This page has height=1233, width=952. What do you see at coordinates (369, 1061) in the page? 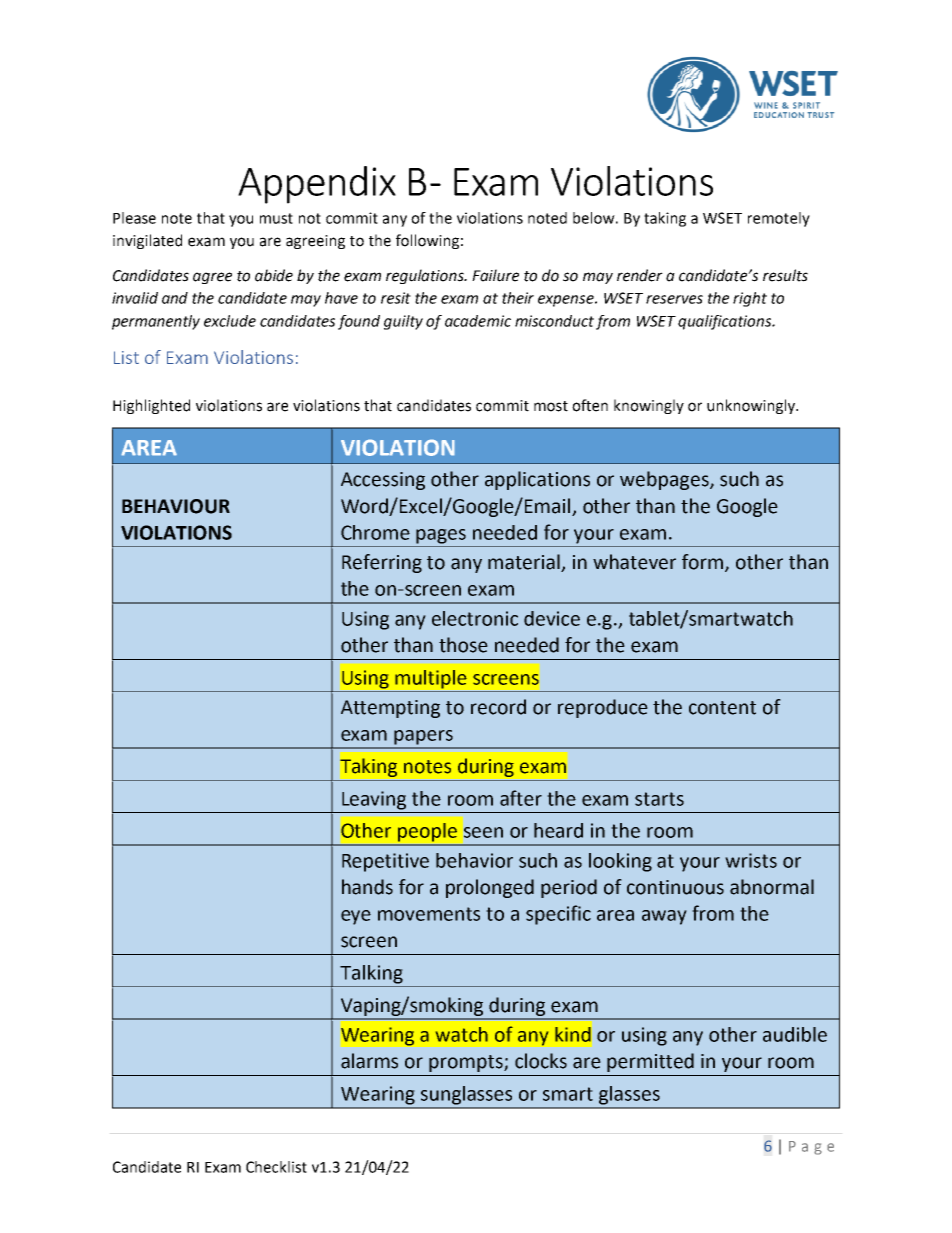
I see `alarms` at bounding box center [369, 1061].
